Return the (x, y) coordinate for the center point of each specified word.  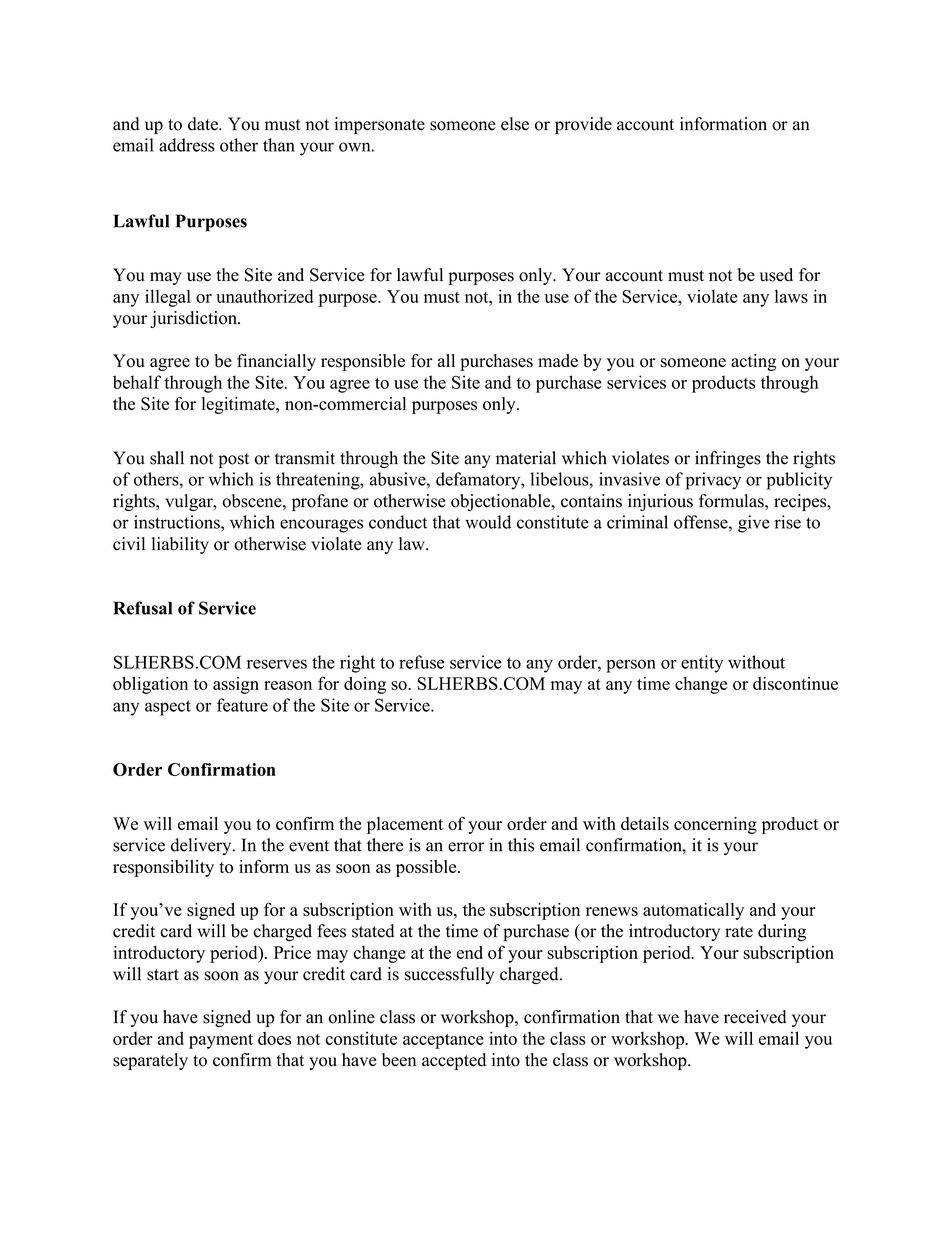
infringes (728, 459)
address (186, 145)
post (233, 460)
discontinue (795, 683)
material (526, 458)
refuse (421, 662)
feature (242, 705)
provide (583, 125)
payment (221, 1041)
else (515, 124)
